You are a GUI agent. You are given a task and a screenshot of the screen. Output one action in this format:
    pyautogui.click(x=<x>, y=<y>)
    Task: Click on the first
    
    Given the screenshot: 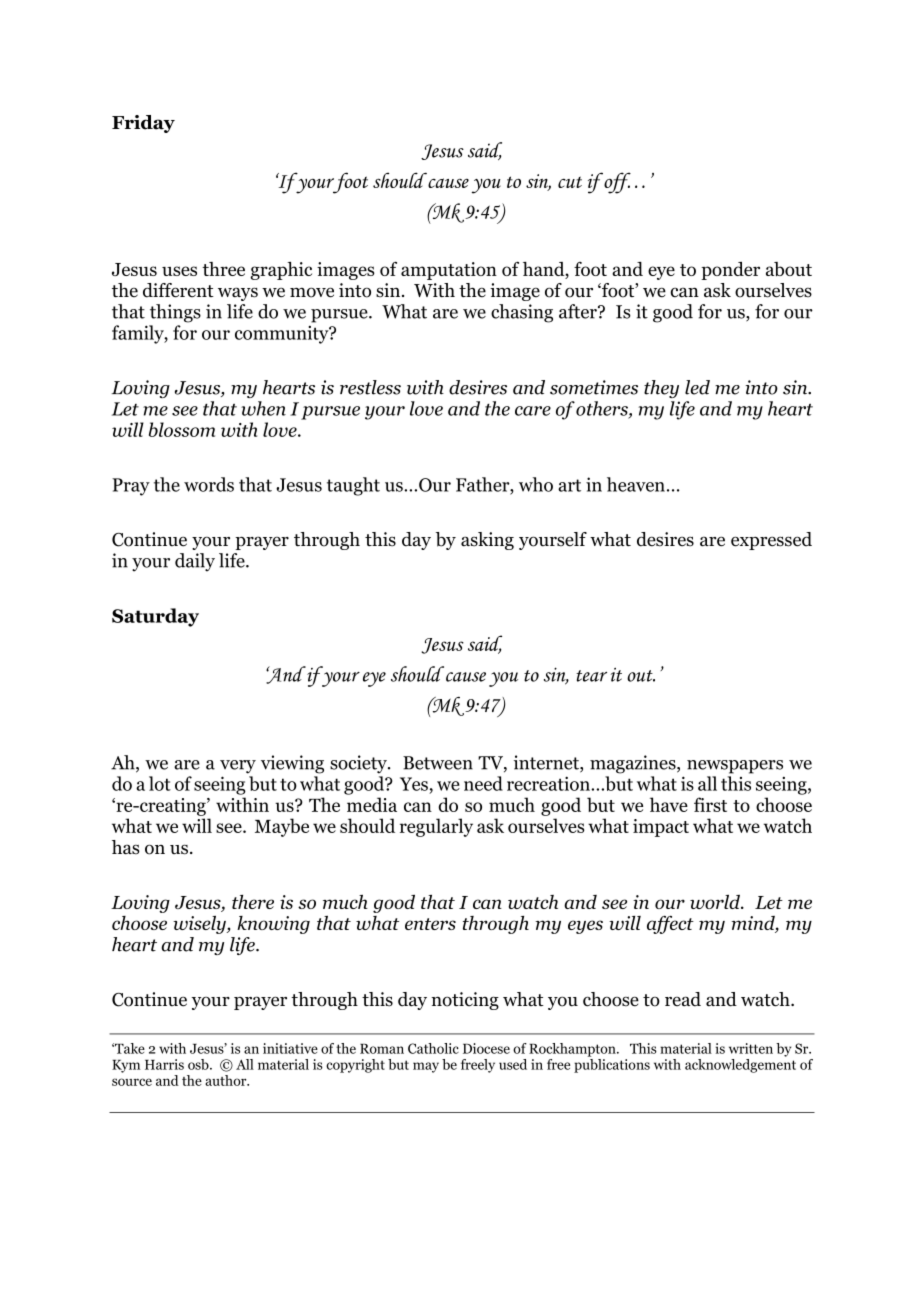 What is the action you would take?
    pyautogui.click(x=710, y=804)
